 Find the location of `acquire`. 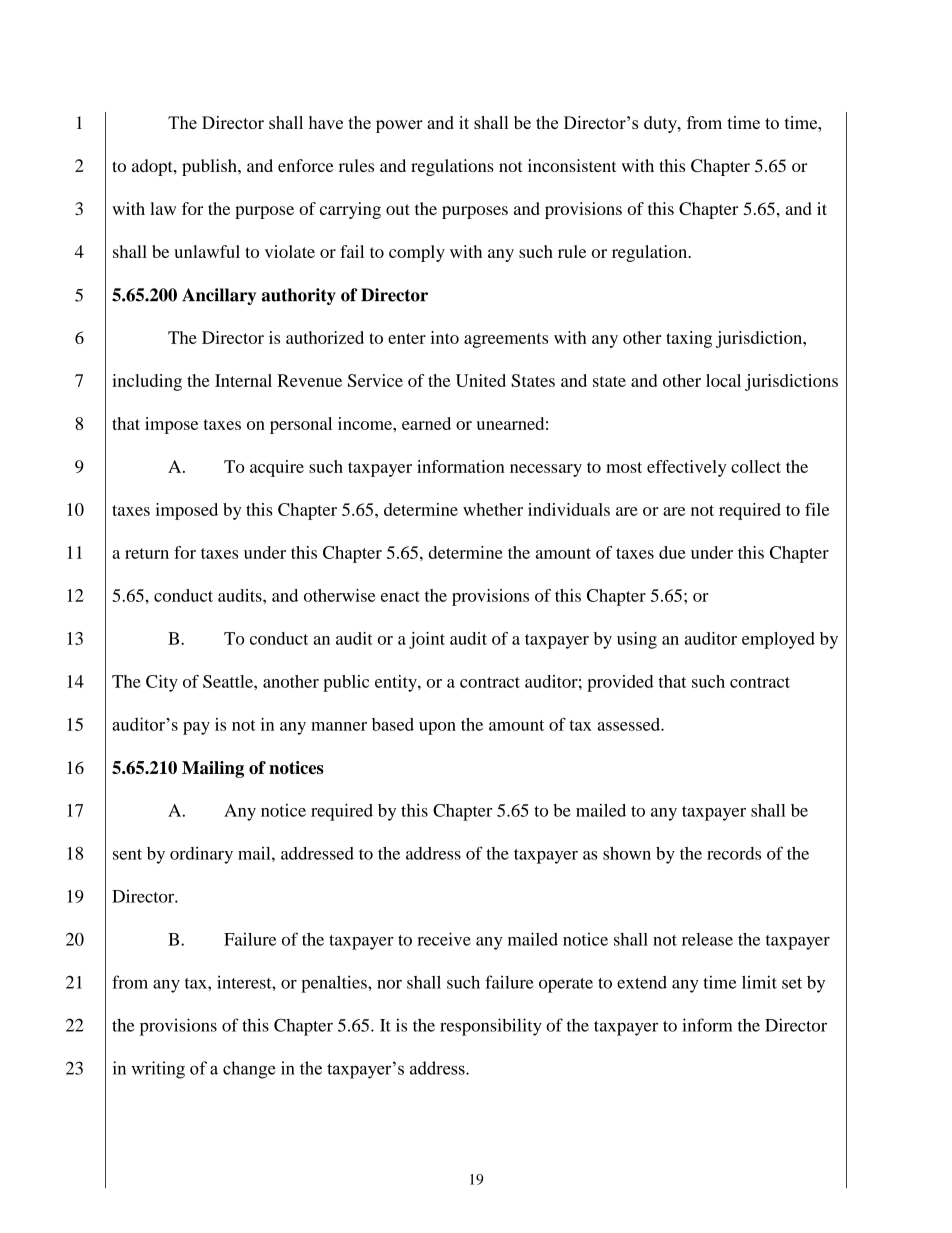

acquire is located at coordinates (277, 468).
